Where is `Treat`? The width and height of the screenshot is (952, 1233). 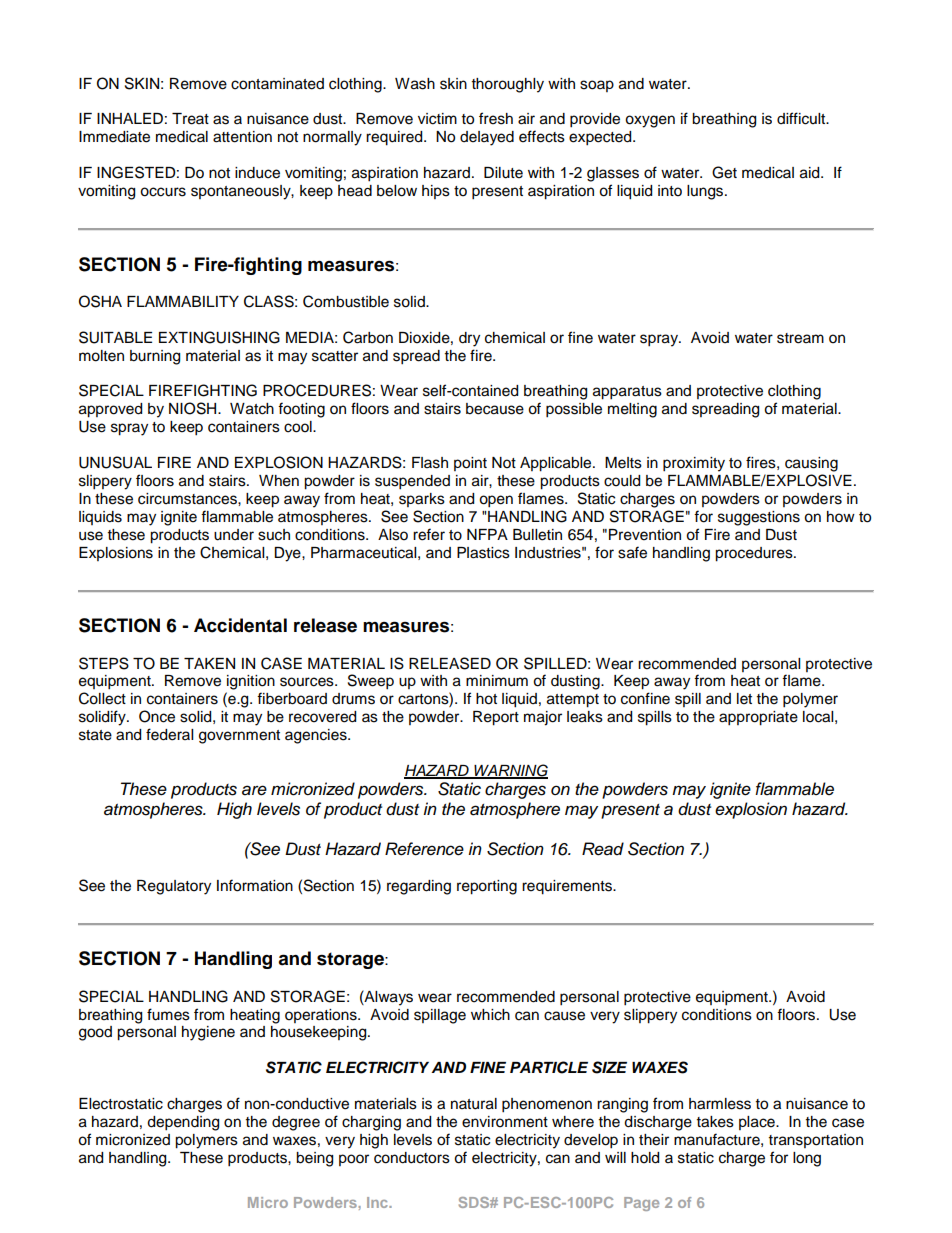
Treat is located at coordinates (190, 119).
